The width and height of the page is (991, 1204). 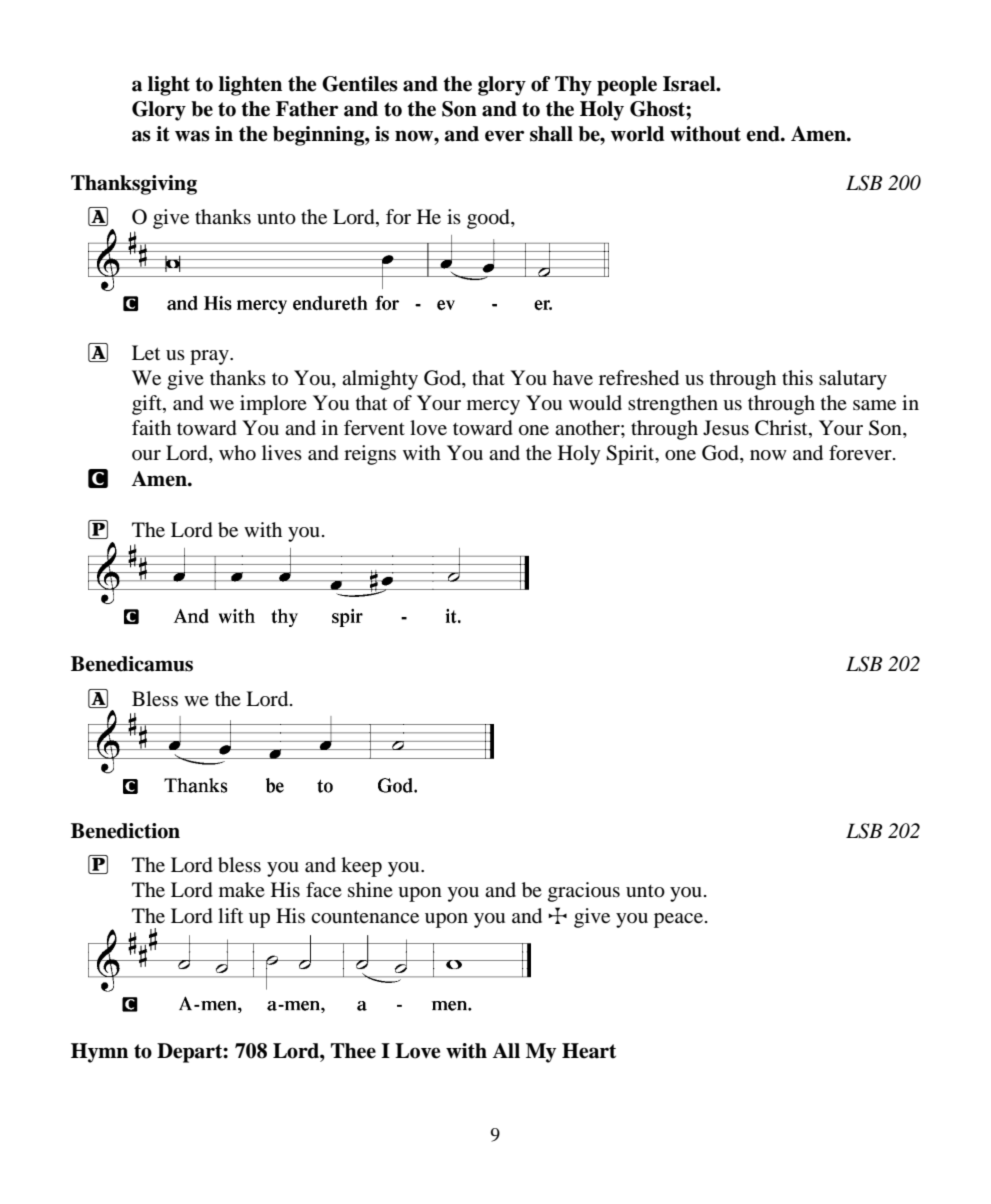 What do you see at coordinates (493, 407) in the page?
I see `mercy` at bounding box center [493, 407].
